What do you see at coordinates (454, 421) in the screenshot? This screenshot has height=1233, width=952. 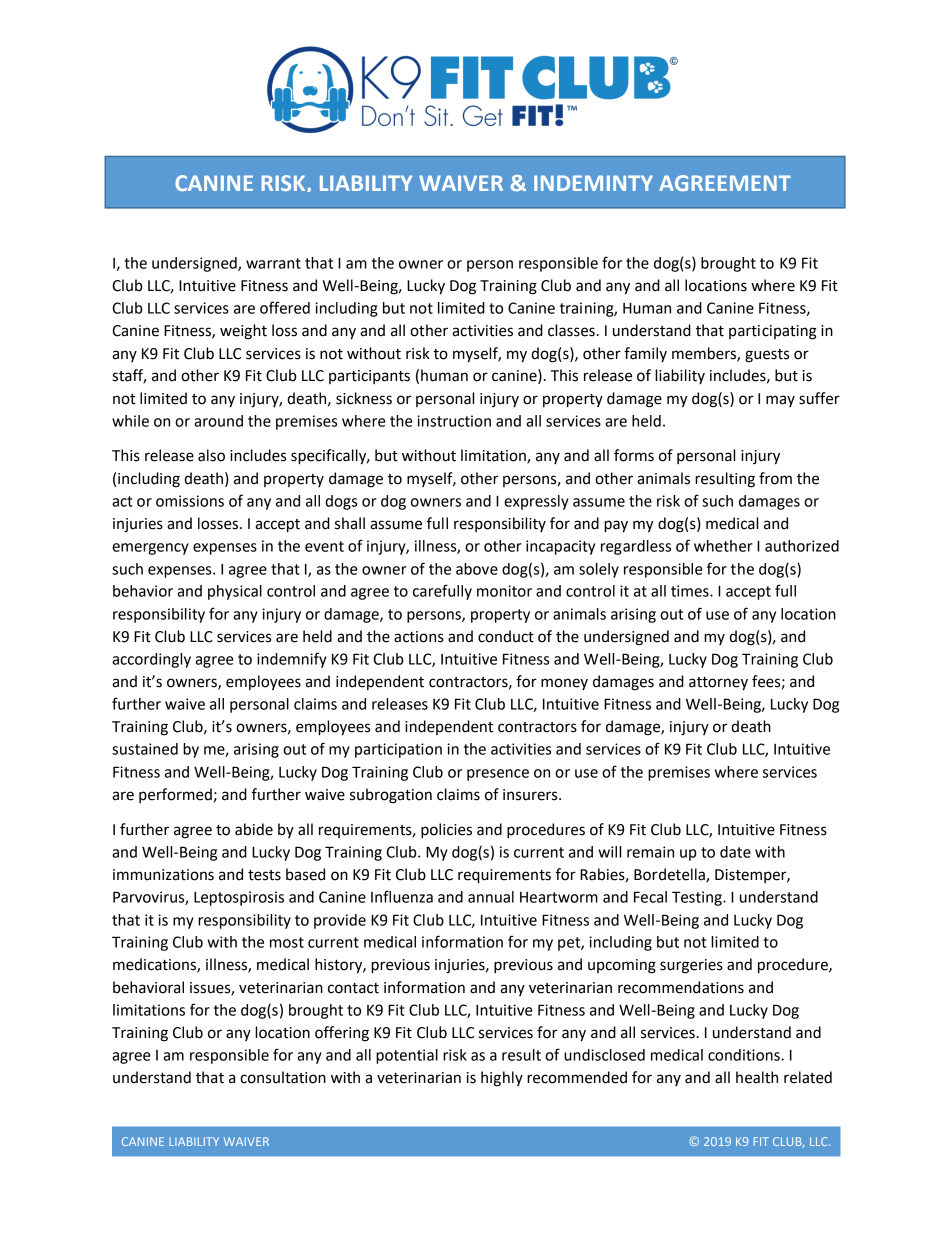 I see `instruction` at bounding box center [454, 421].
